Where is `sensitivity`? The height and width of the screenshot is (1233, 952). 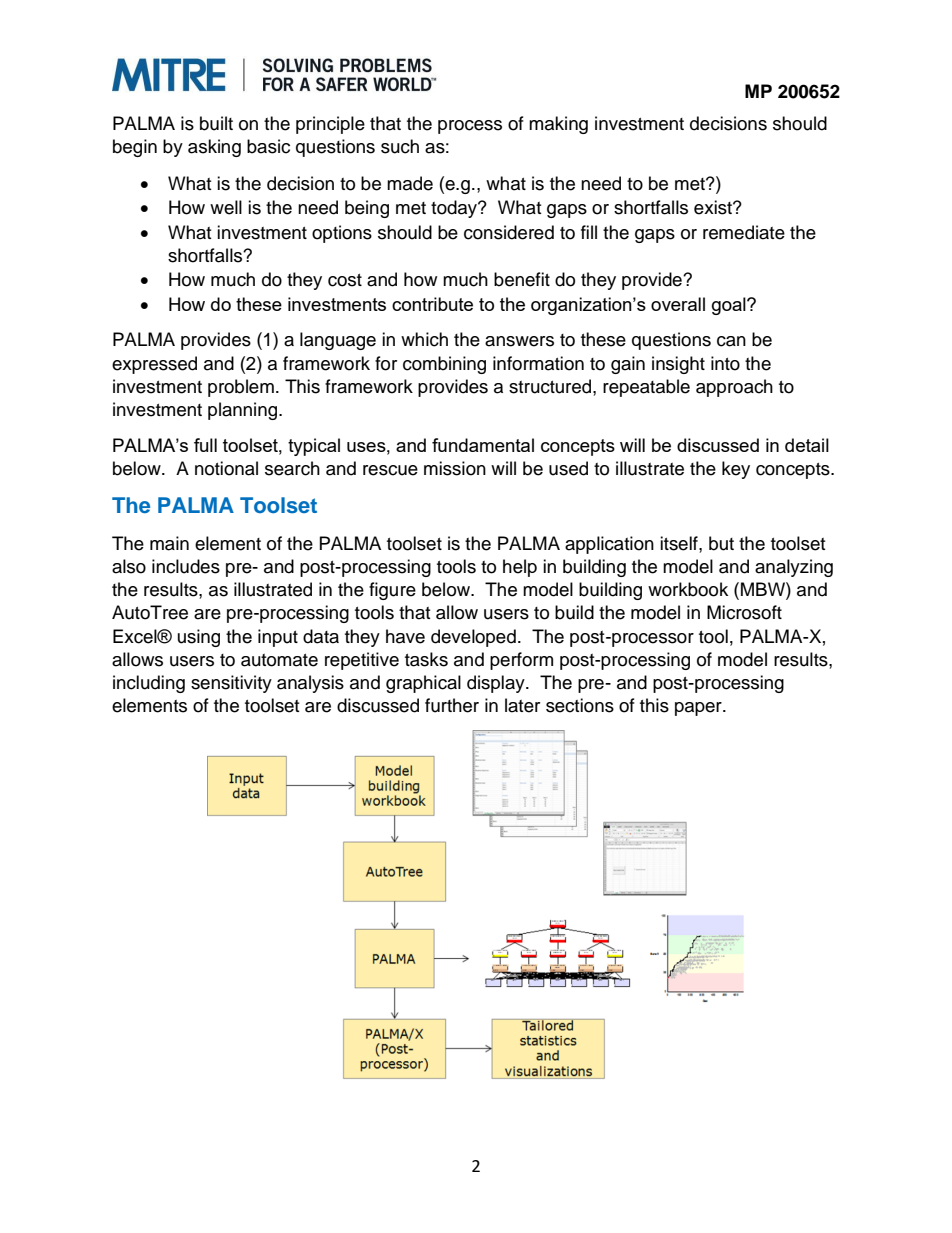
sensitivity is located at coordinates (231, 684).
